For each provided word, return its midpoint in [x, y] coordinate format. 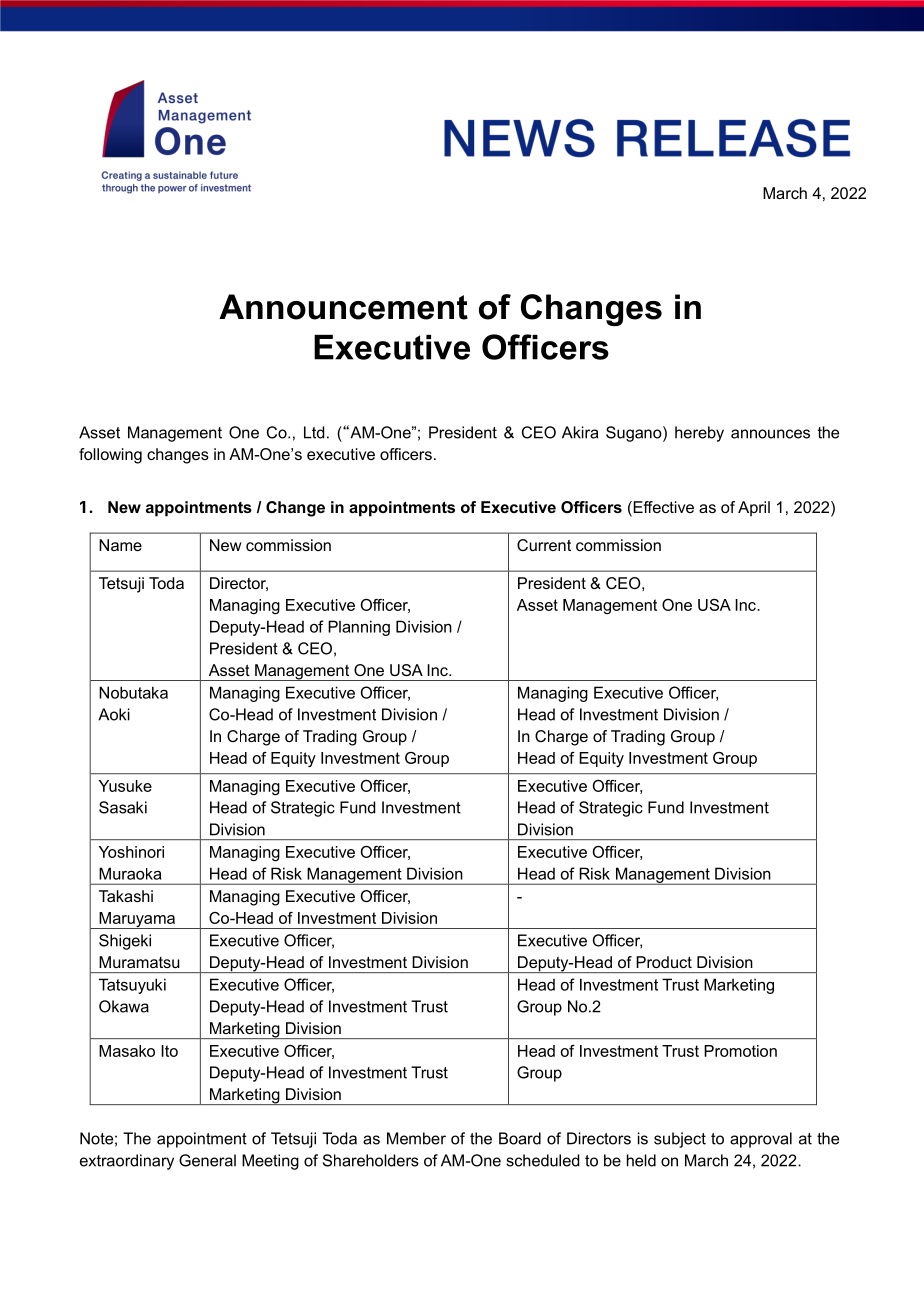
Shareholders [371, 1160]
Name [120, 545]
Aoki [114, 714]
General [207, 1160]
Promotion [740, 1051]
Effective [662, 508]
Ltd [314, 432]
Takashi [126, 896]
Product [664, 962]
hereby [699, 434]
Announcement [343, 307]
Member [416, 1138]
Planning [359, 628]
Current [544, 545]
